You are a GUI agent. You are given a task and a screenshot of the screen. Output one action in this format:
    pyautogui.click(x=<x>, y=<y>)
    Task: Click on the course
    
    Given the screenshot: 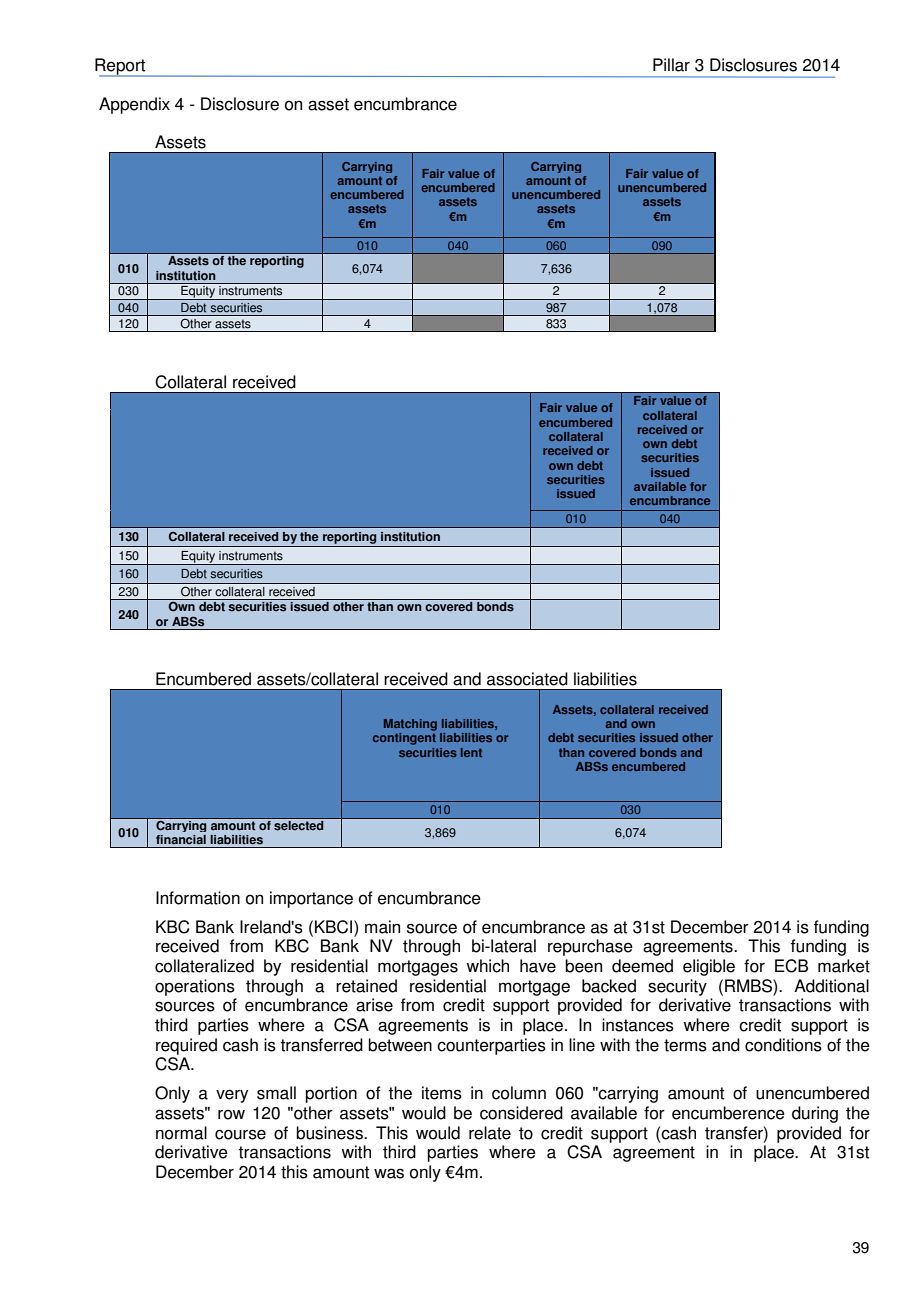 What is the action you would take?
    pyautogui.click(x=240, y=1134)
